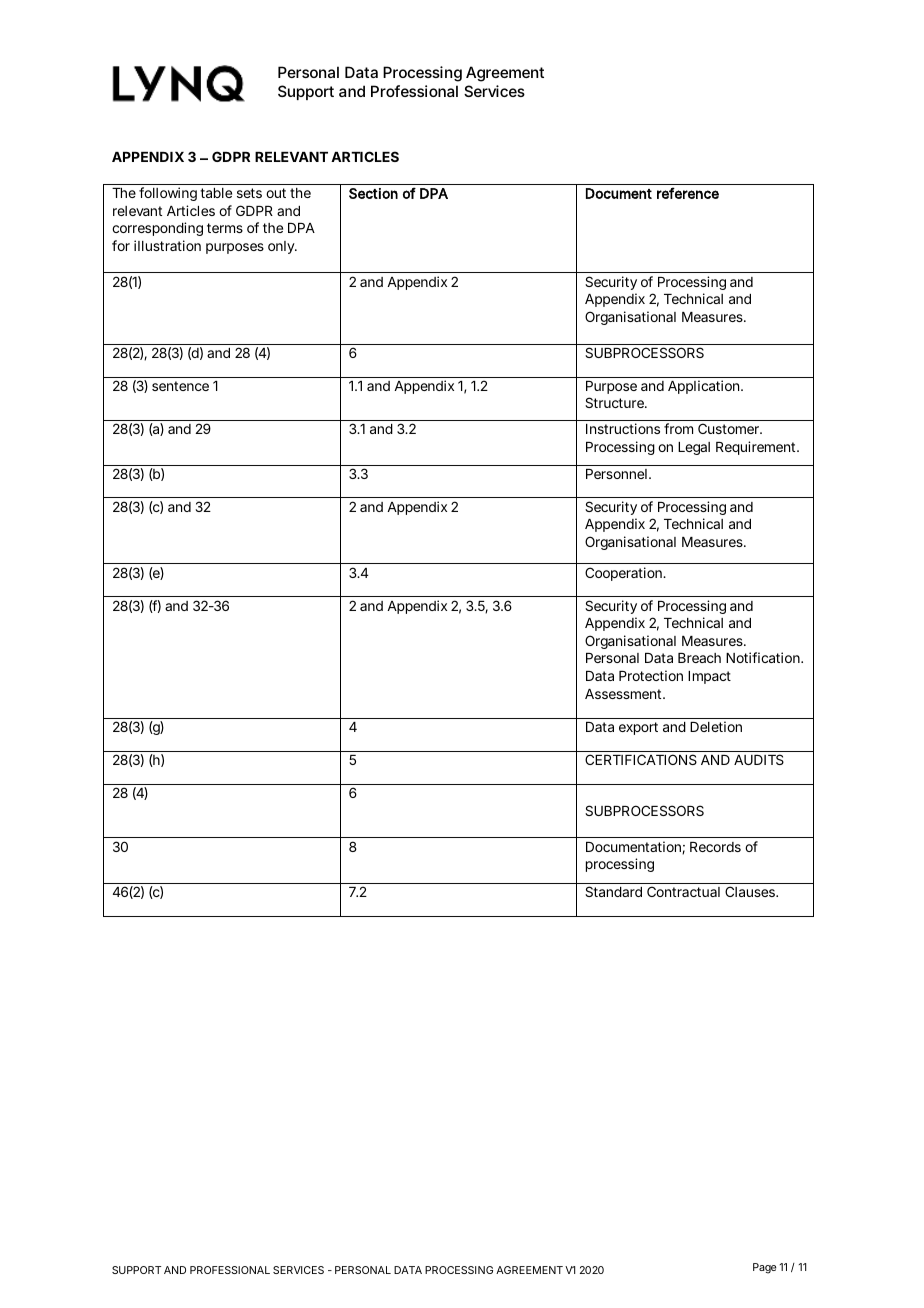  What do you see at coordinates (694, 448) in the screenshot?
I see `Legal` at bounding box center [694, 448].
